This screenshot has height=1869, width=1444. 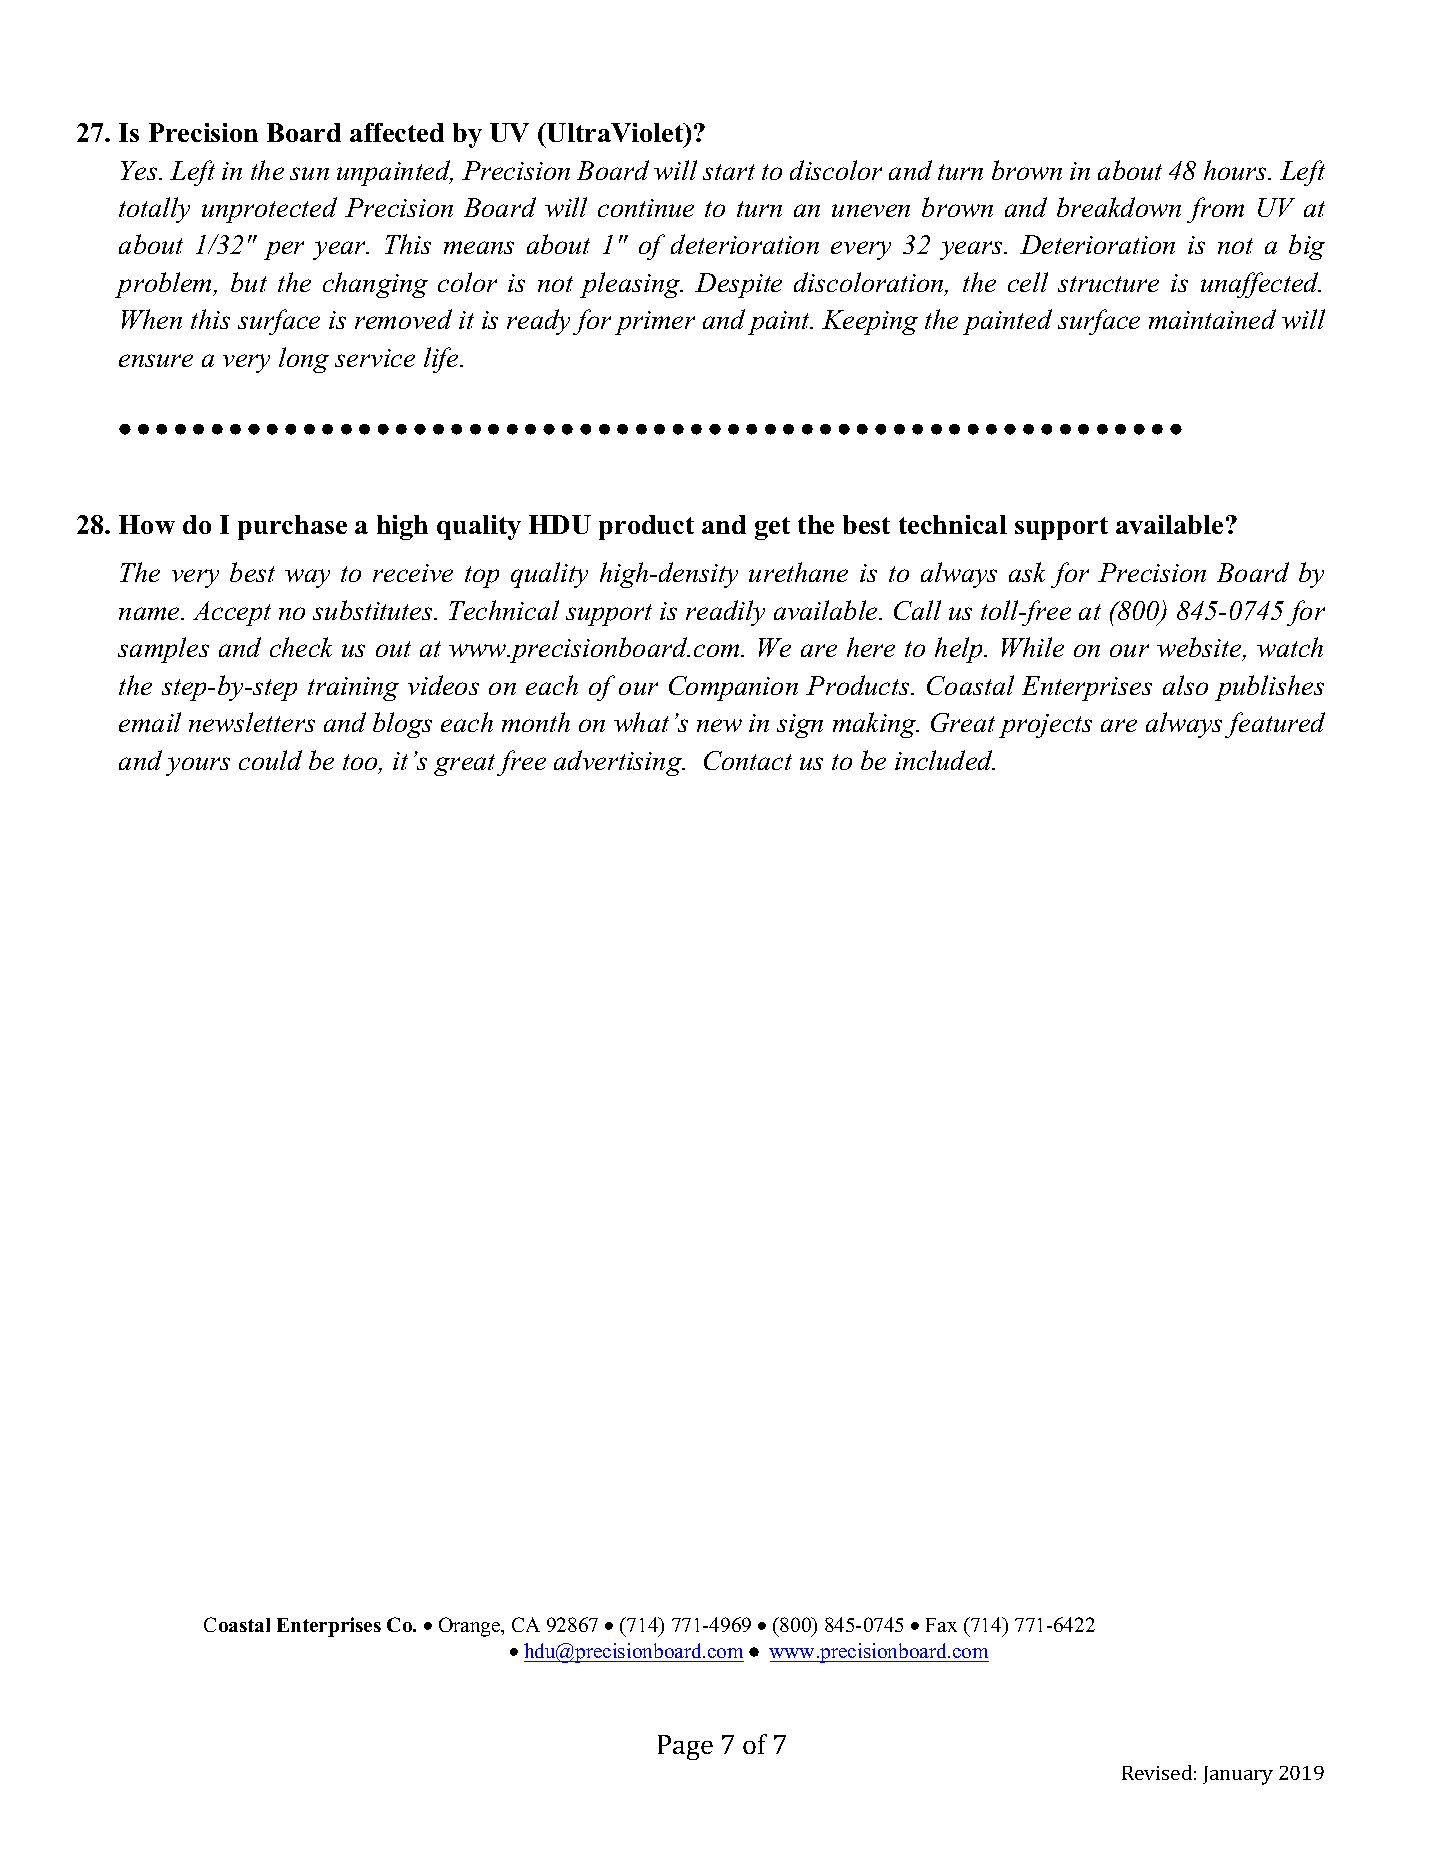 I want to click on could, so click(x=270, y=760).
